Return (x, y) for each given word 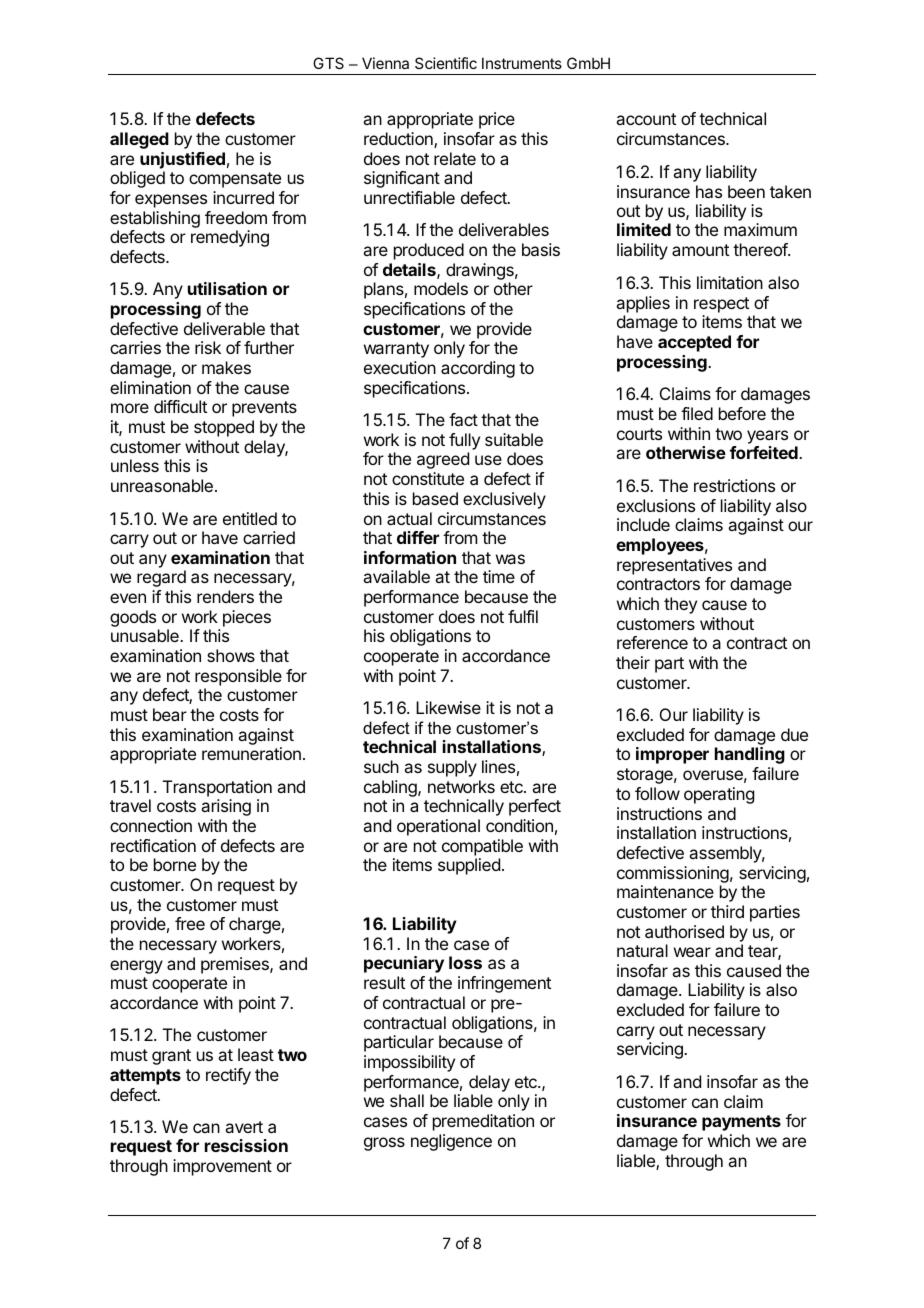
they (680, 605)
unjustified (182, 160)
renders (225, 596)
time (499, 576)
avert (244, 1127)
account (646, 119)
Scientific (446, 63)
